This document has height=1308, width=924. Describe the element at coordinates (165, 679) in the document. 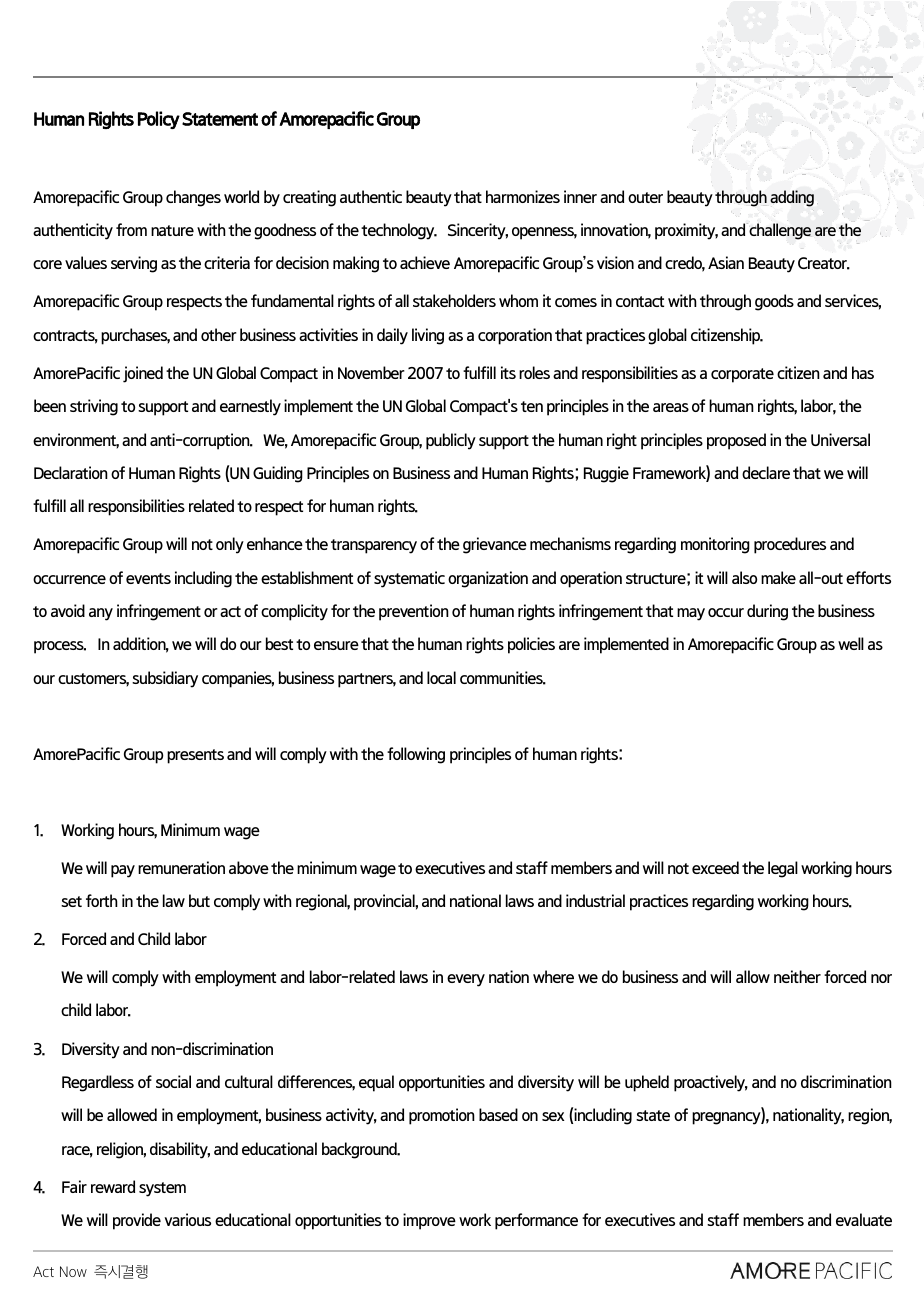

I see `subsidiary` at that location.
